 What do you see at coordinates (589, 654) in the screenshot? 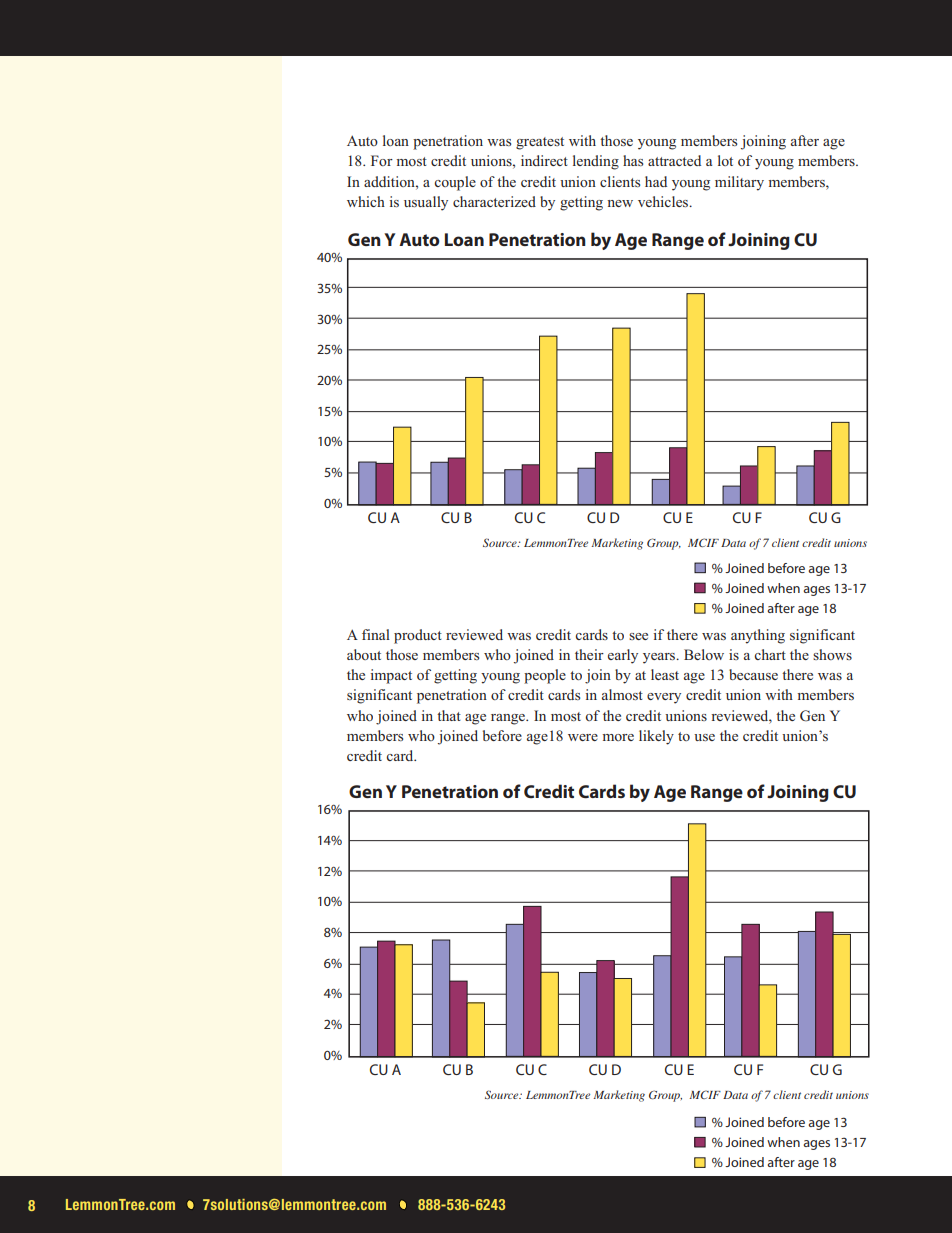
I see `their` at bounding box center [589, 654].
